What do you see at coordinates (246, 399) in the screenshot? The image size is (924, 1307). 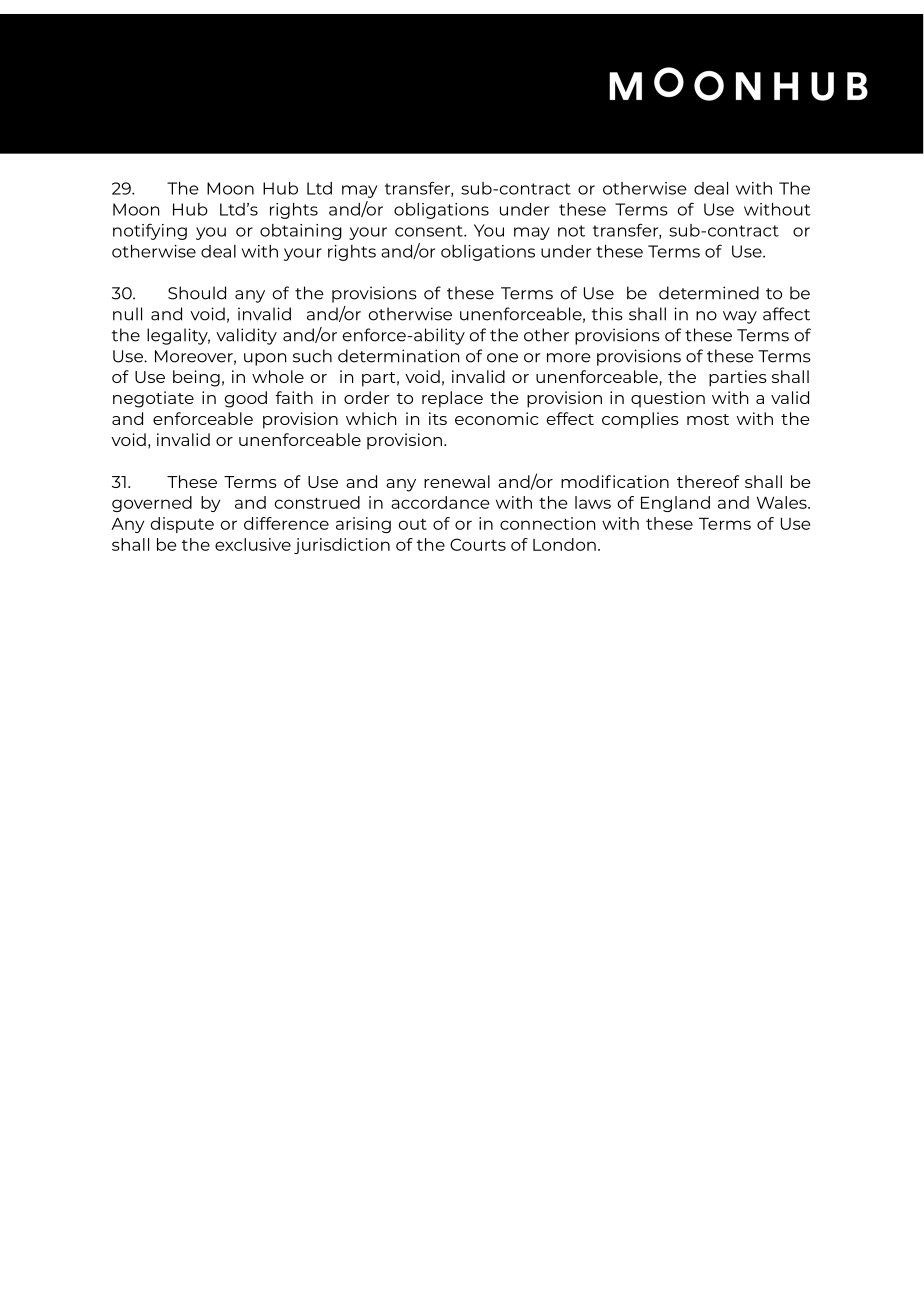 I see `good` at bounding box center [246, 399].
